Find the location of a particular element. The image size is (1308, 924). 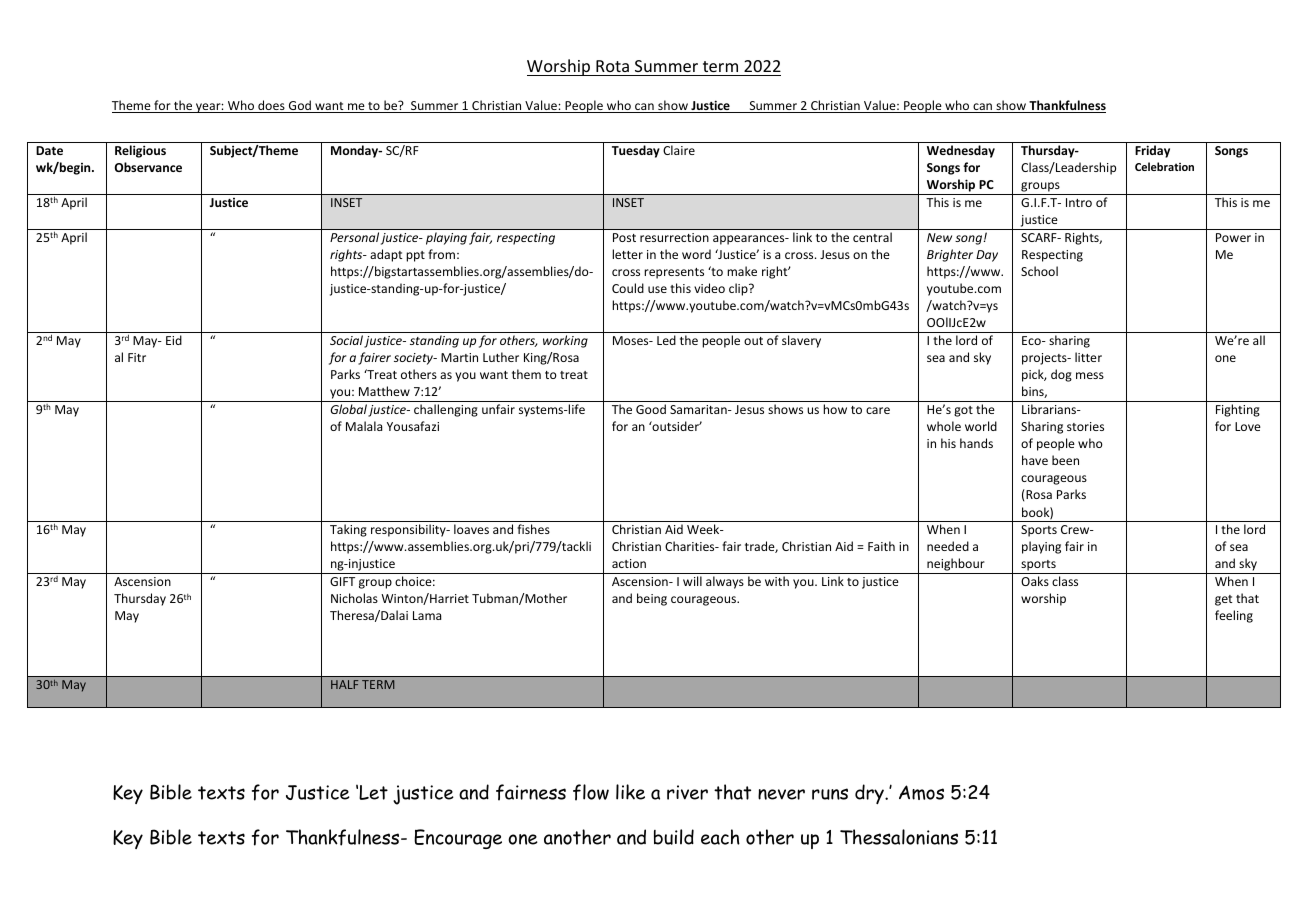

feeling is located at coordinates (1234, 616).
